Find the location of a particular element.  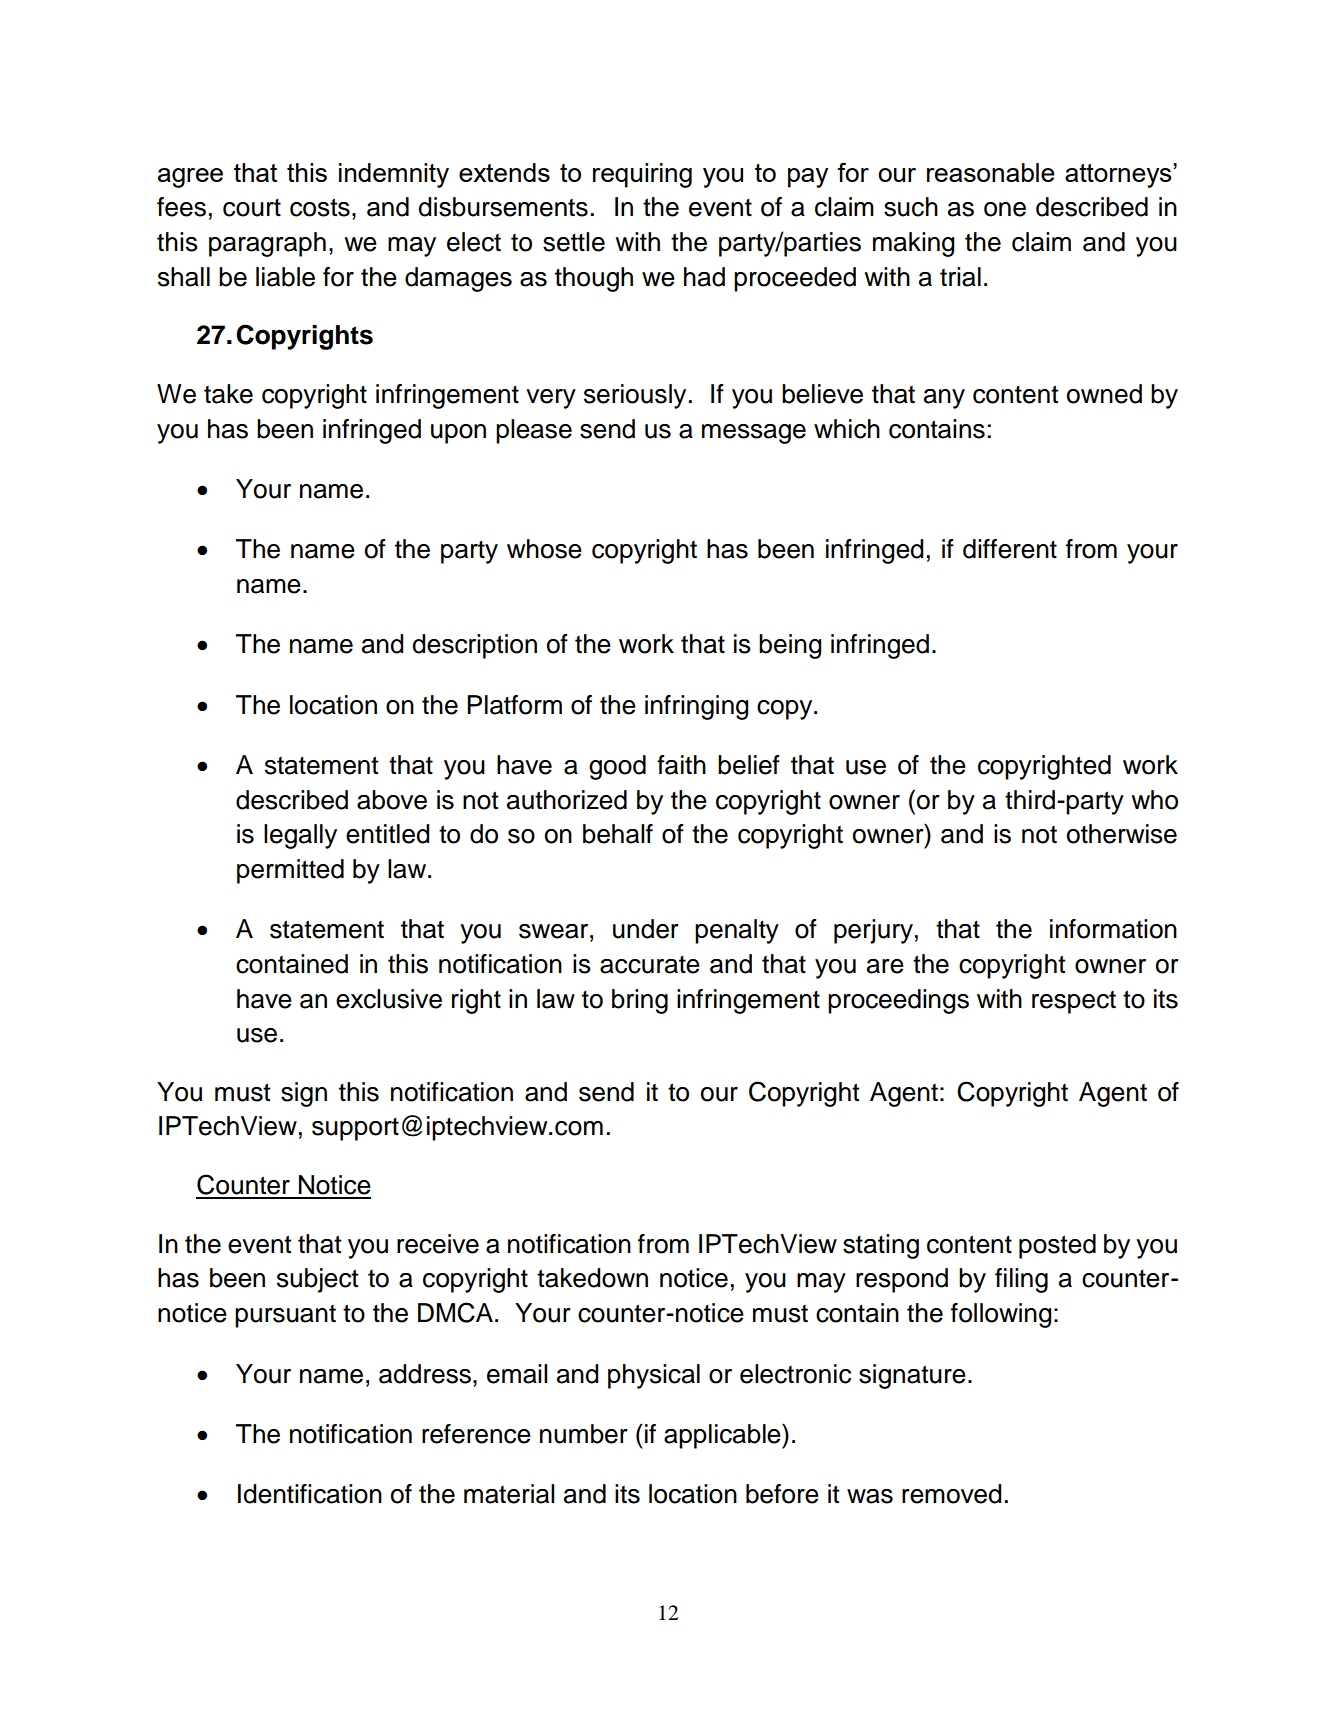

upon is located at coordinates (458, 434).
